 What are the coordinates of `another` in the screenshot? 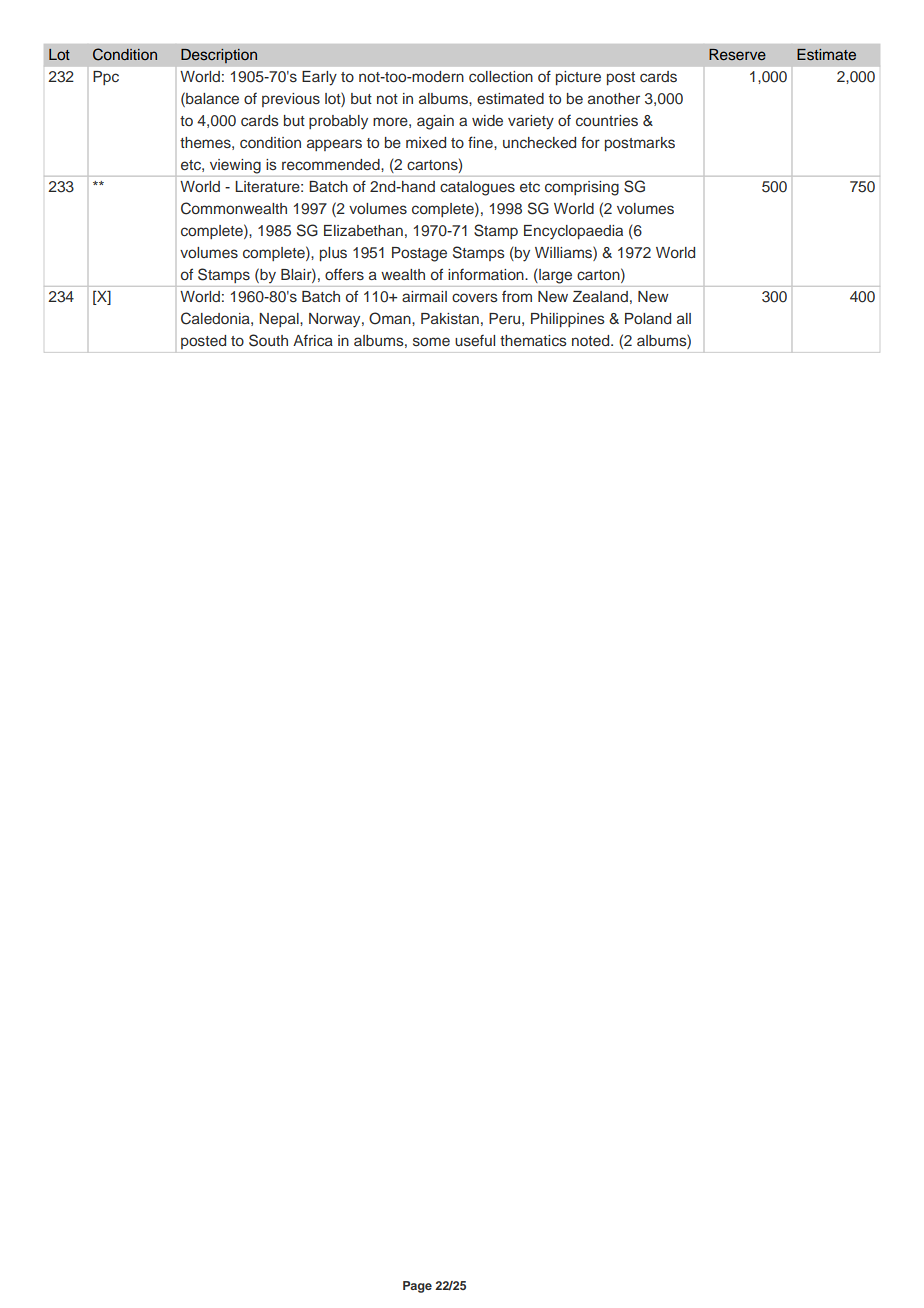 It's located at (614, 98).
